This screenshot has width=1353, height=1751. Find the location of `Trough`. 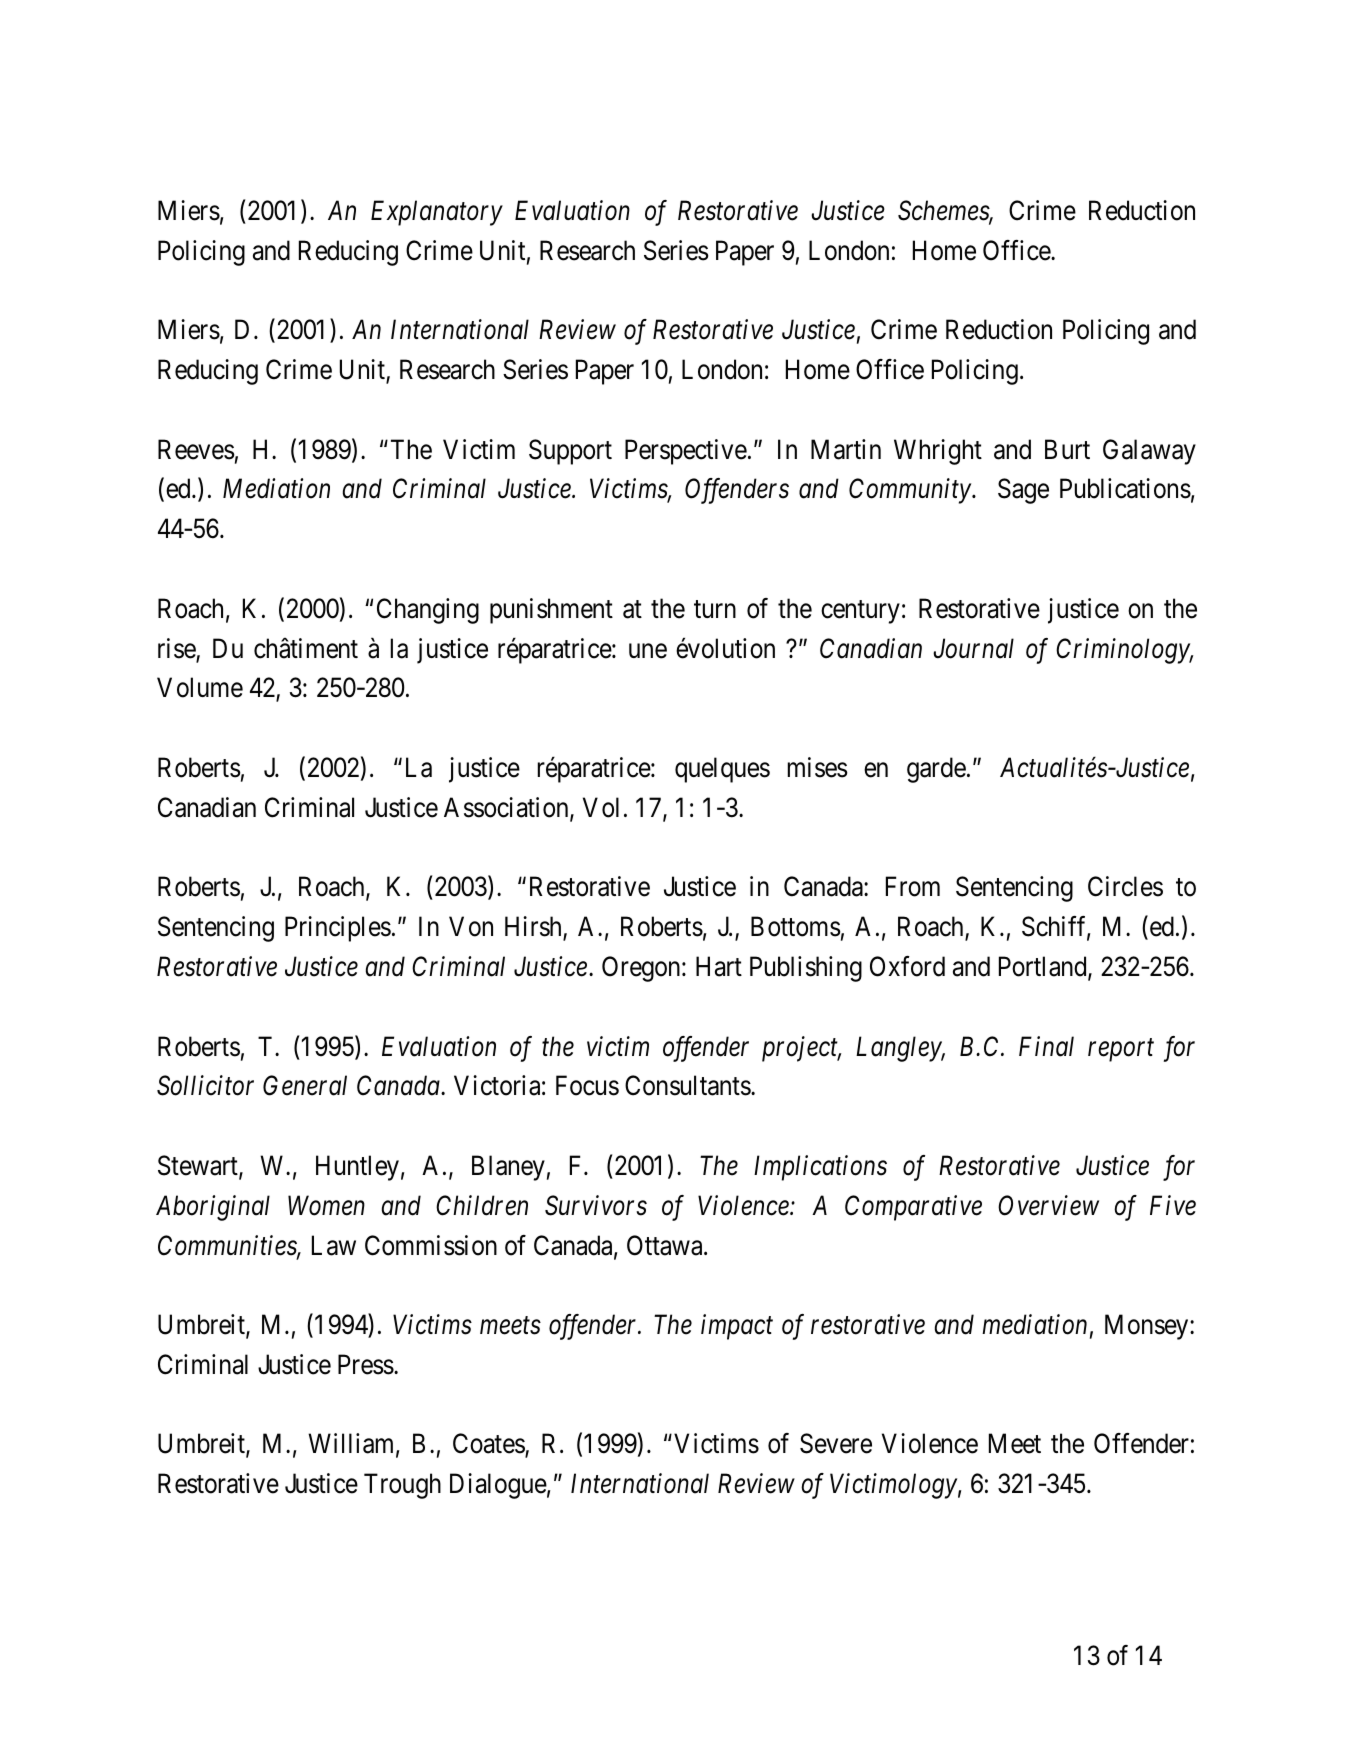

Trough is located at coordinates (402, 1486).
